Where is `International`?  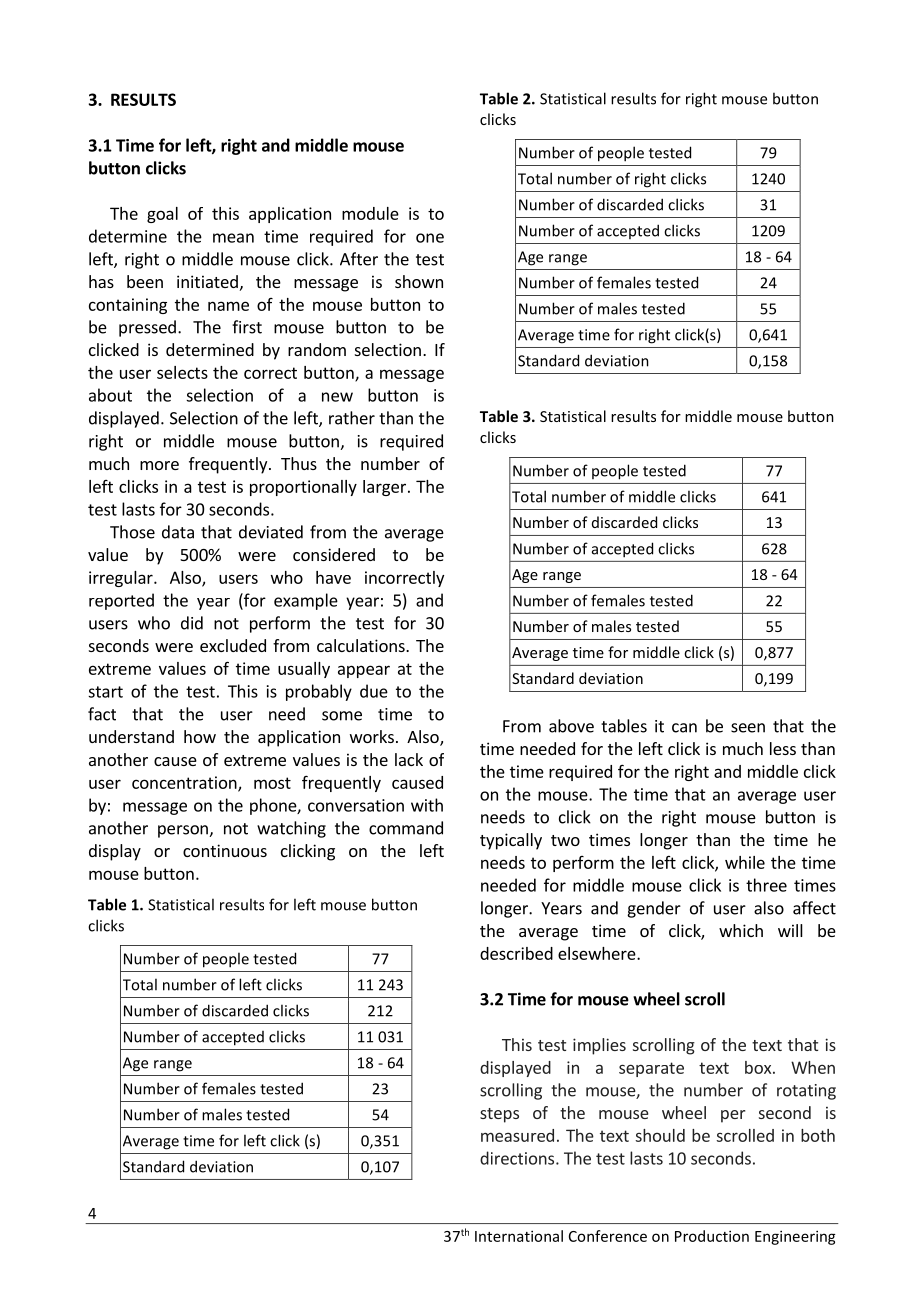 International is located at coordinates (519, 1236).
